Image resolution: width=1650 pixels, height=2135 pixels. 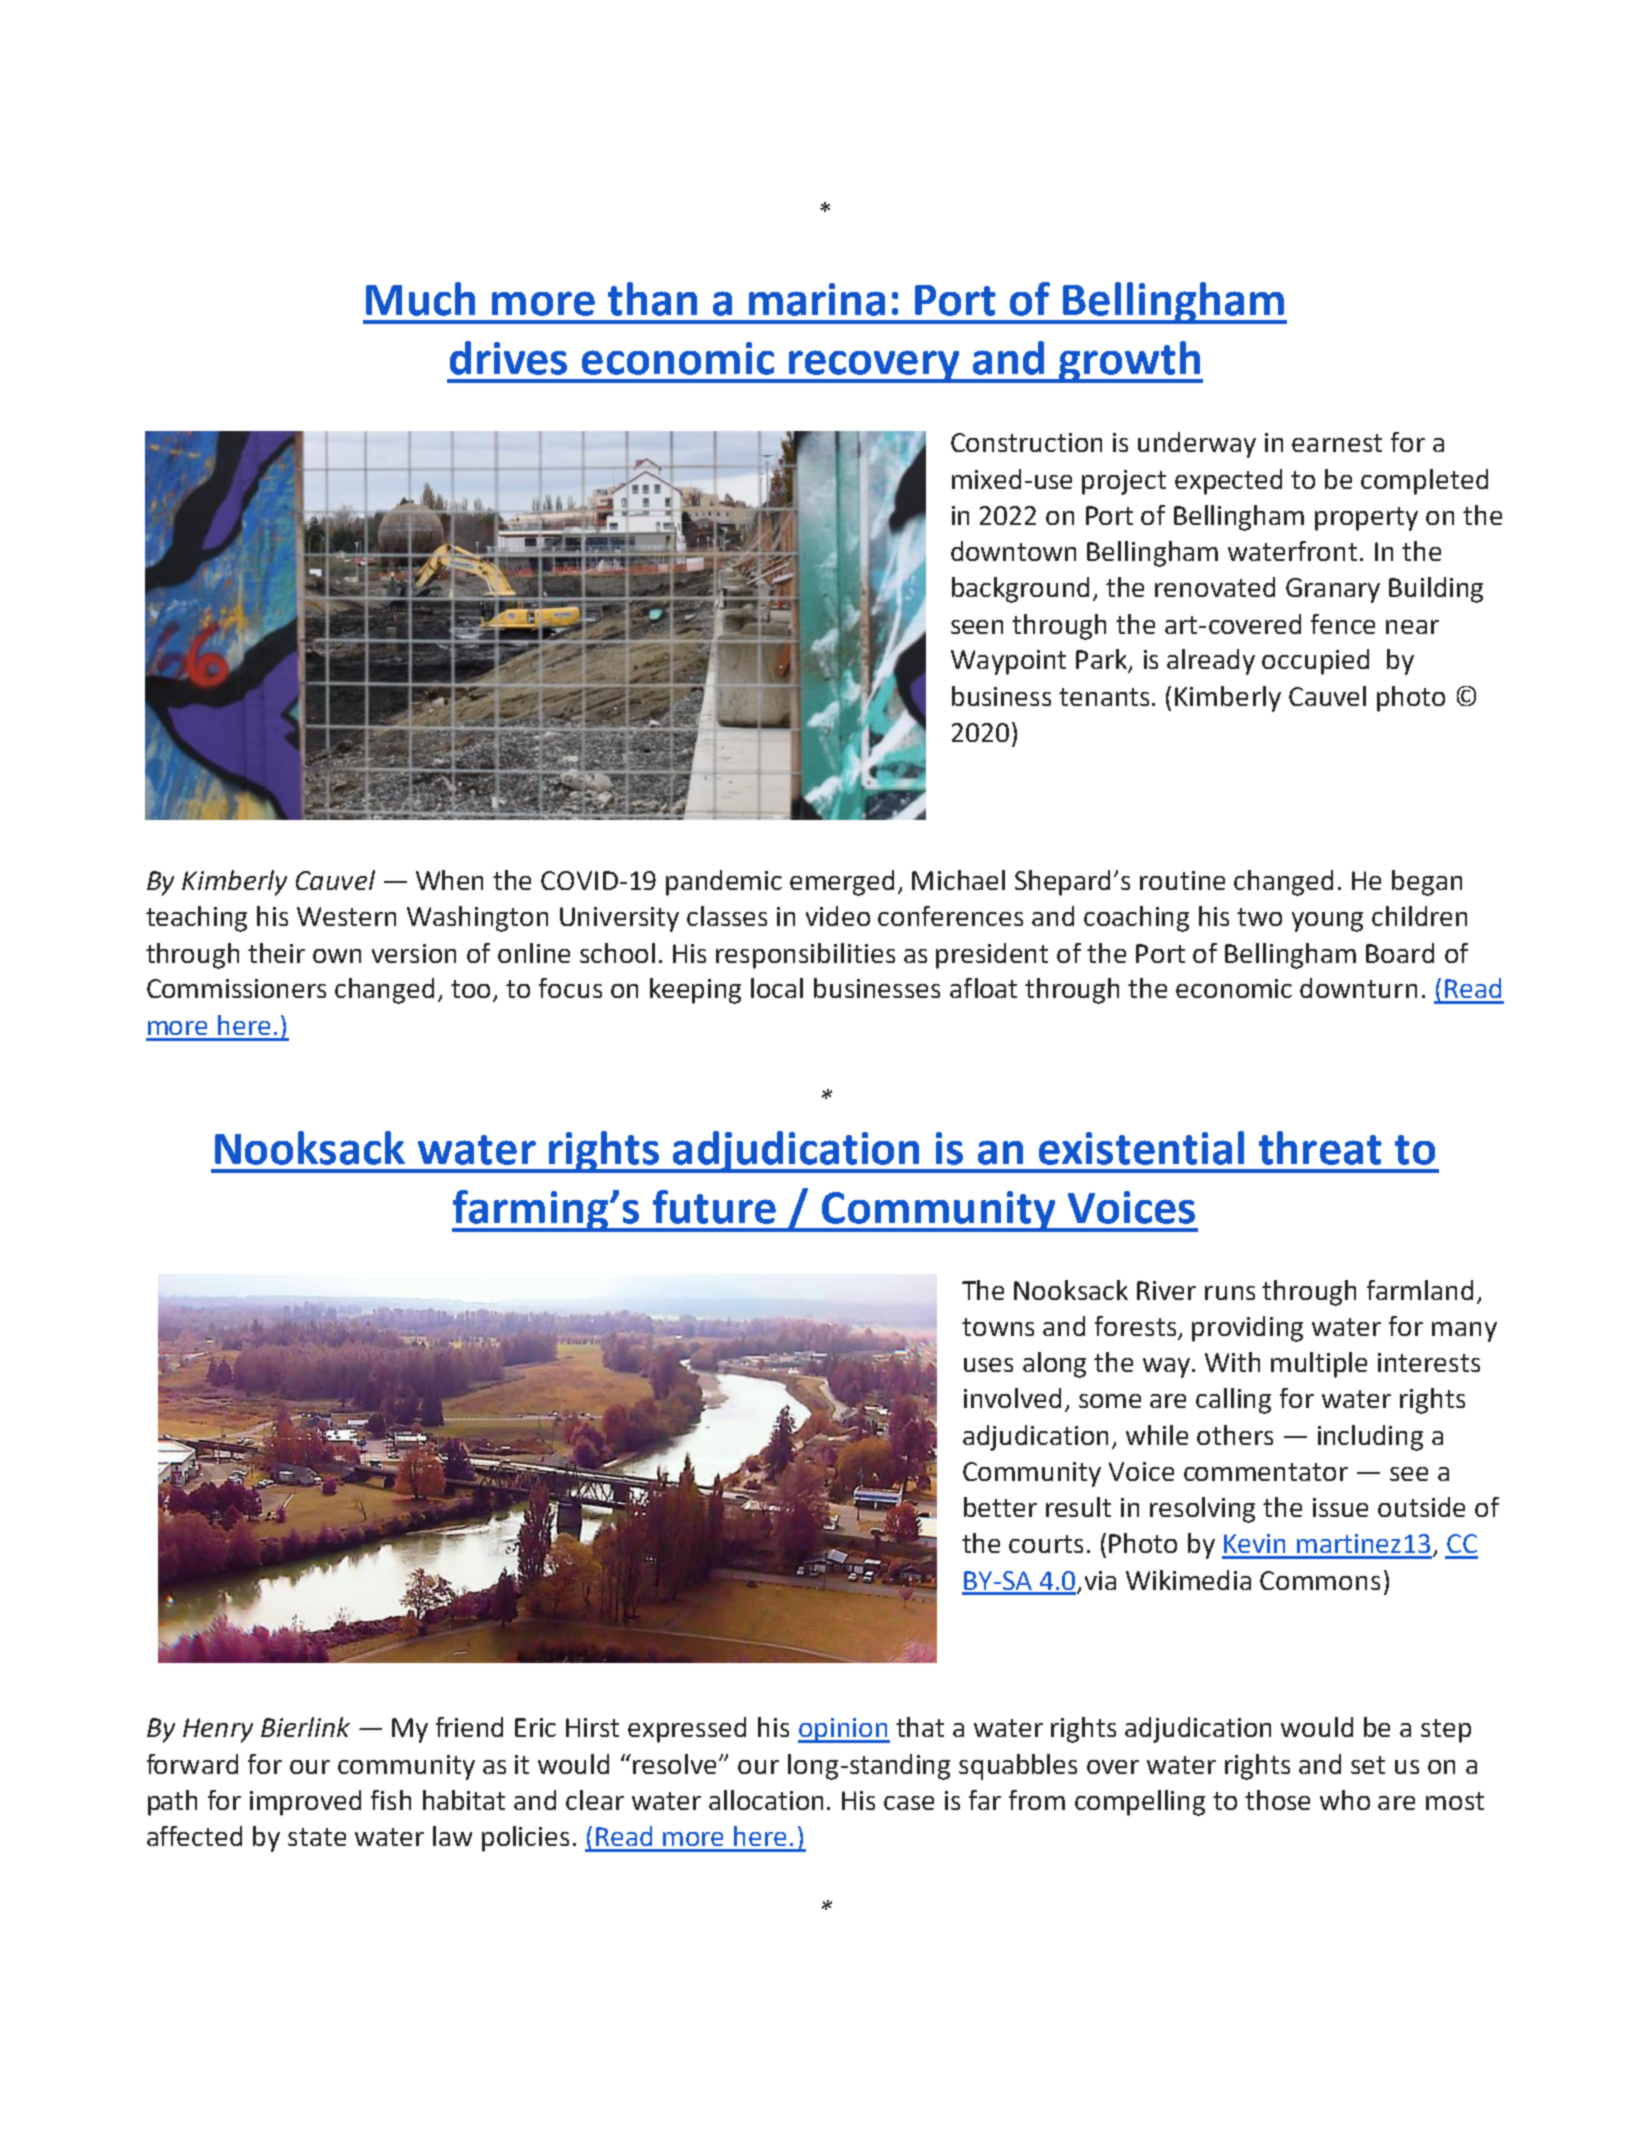 I want to click on allocation, so click(x=766, y=1800).
